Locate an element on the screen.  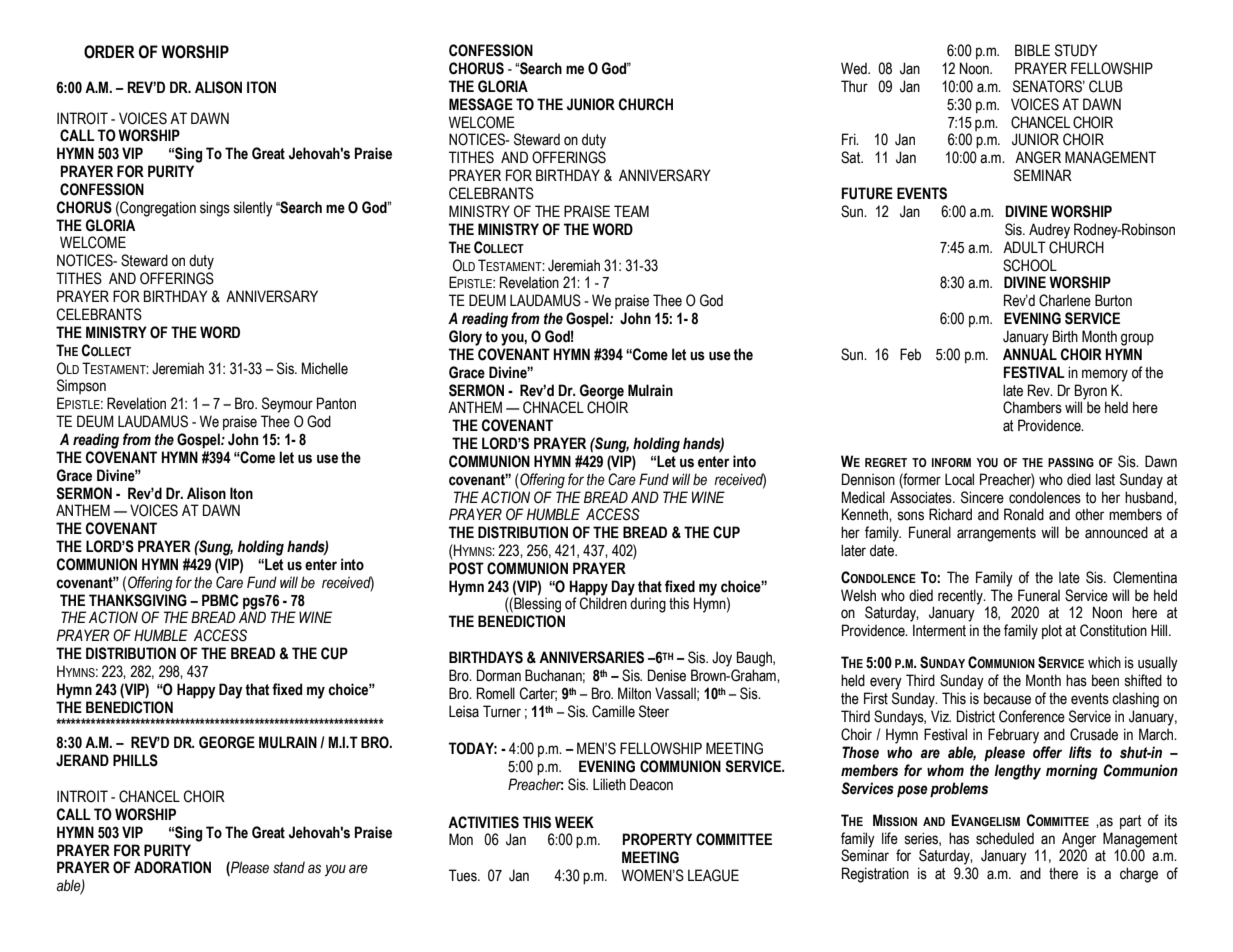
ORDER is located at coordinates (109, 52).
